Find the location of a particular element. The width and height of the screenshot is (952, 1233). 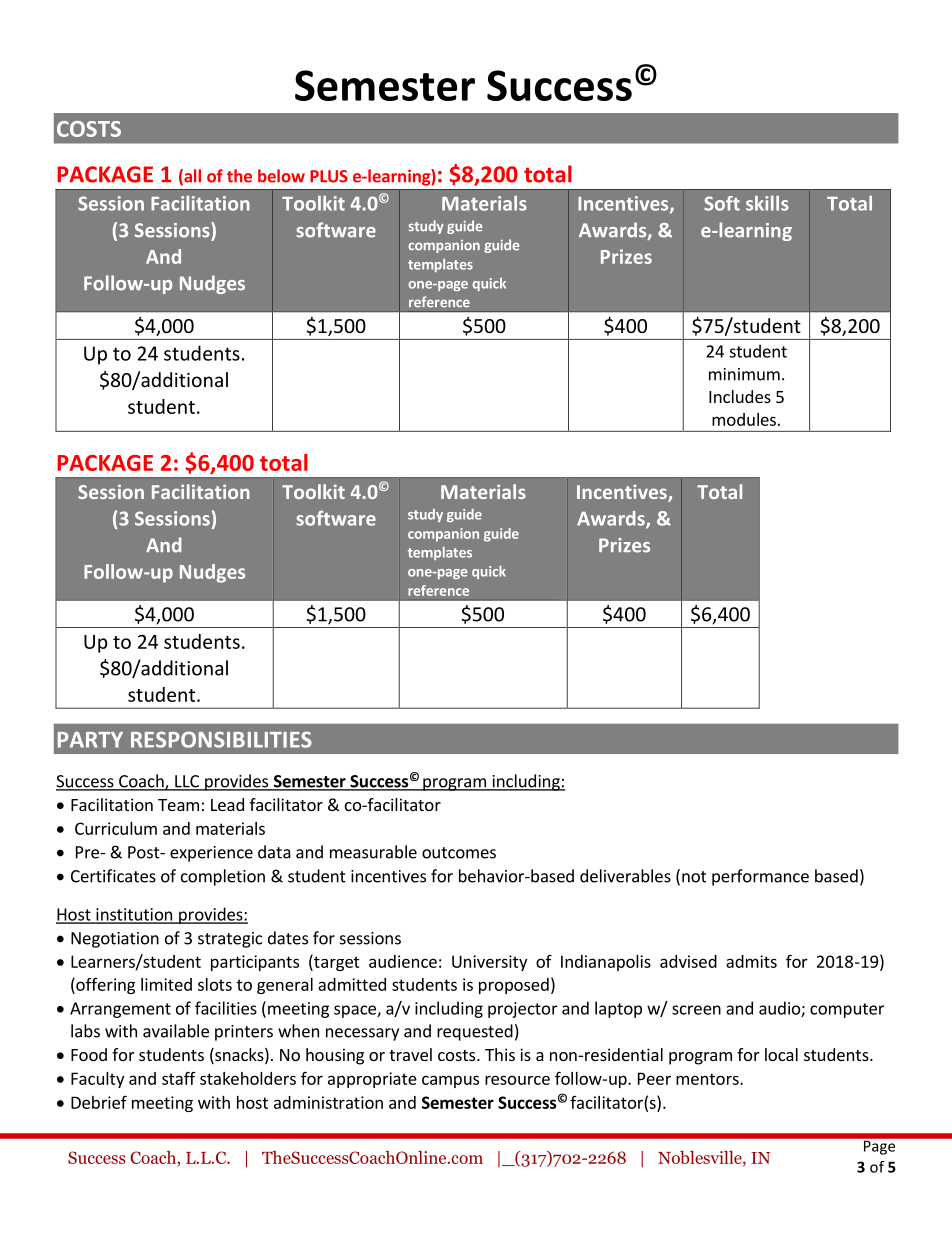

skills is located at coordinates (767, 203).
